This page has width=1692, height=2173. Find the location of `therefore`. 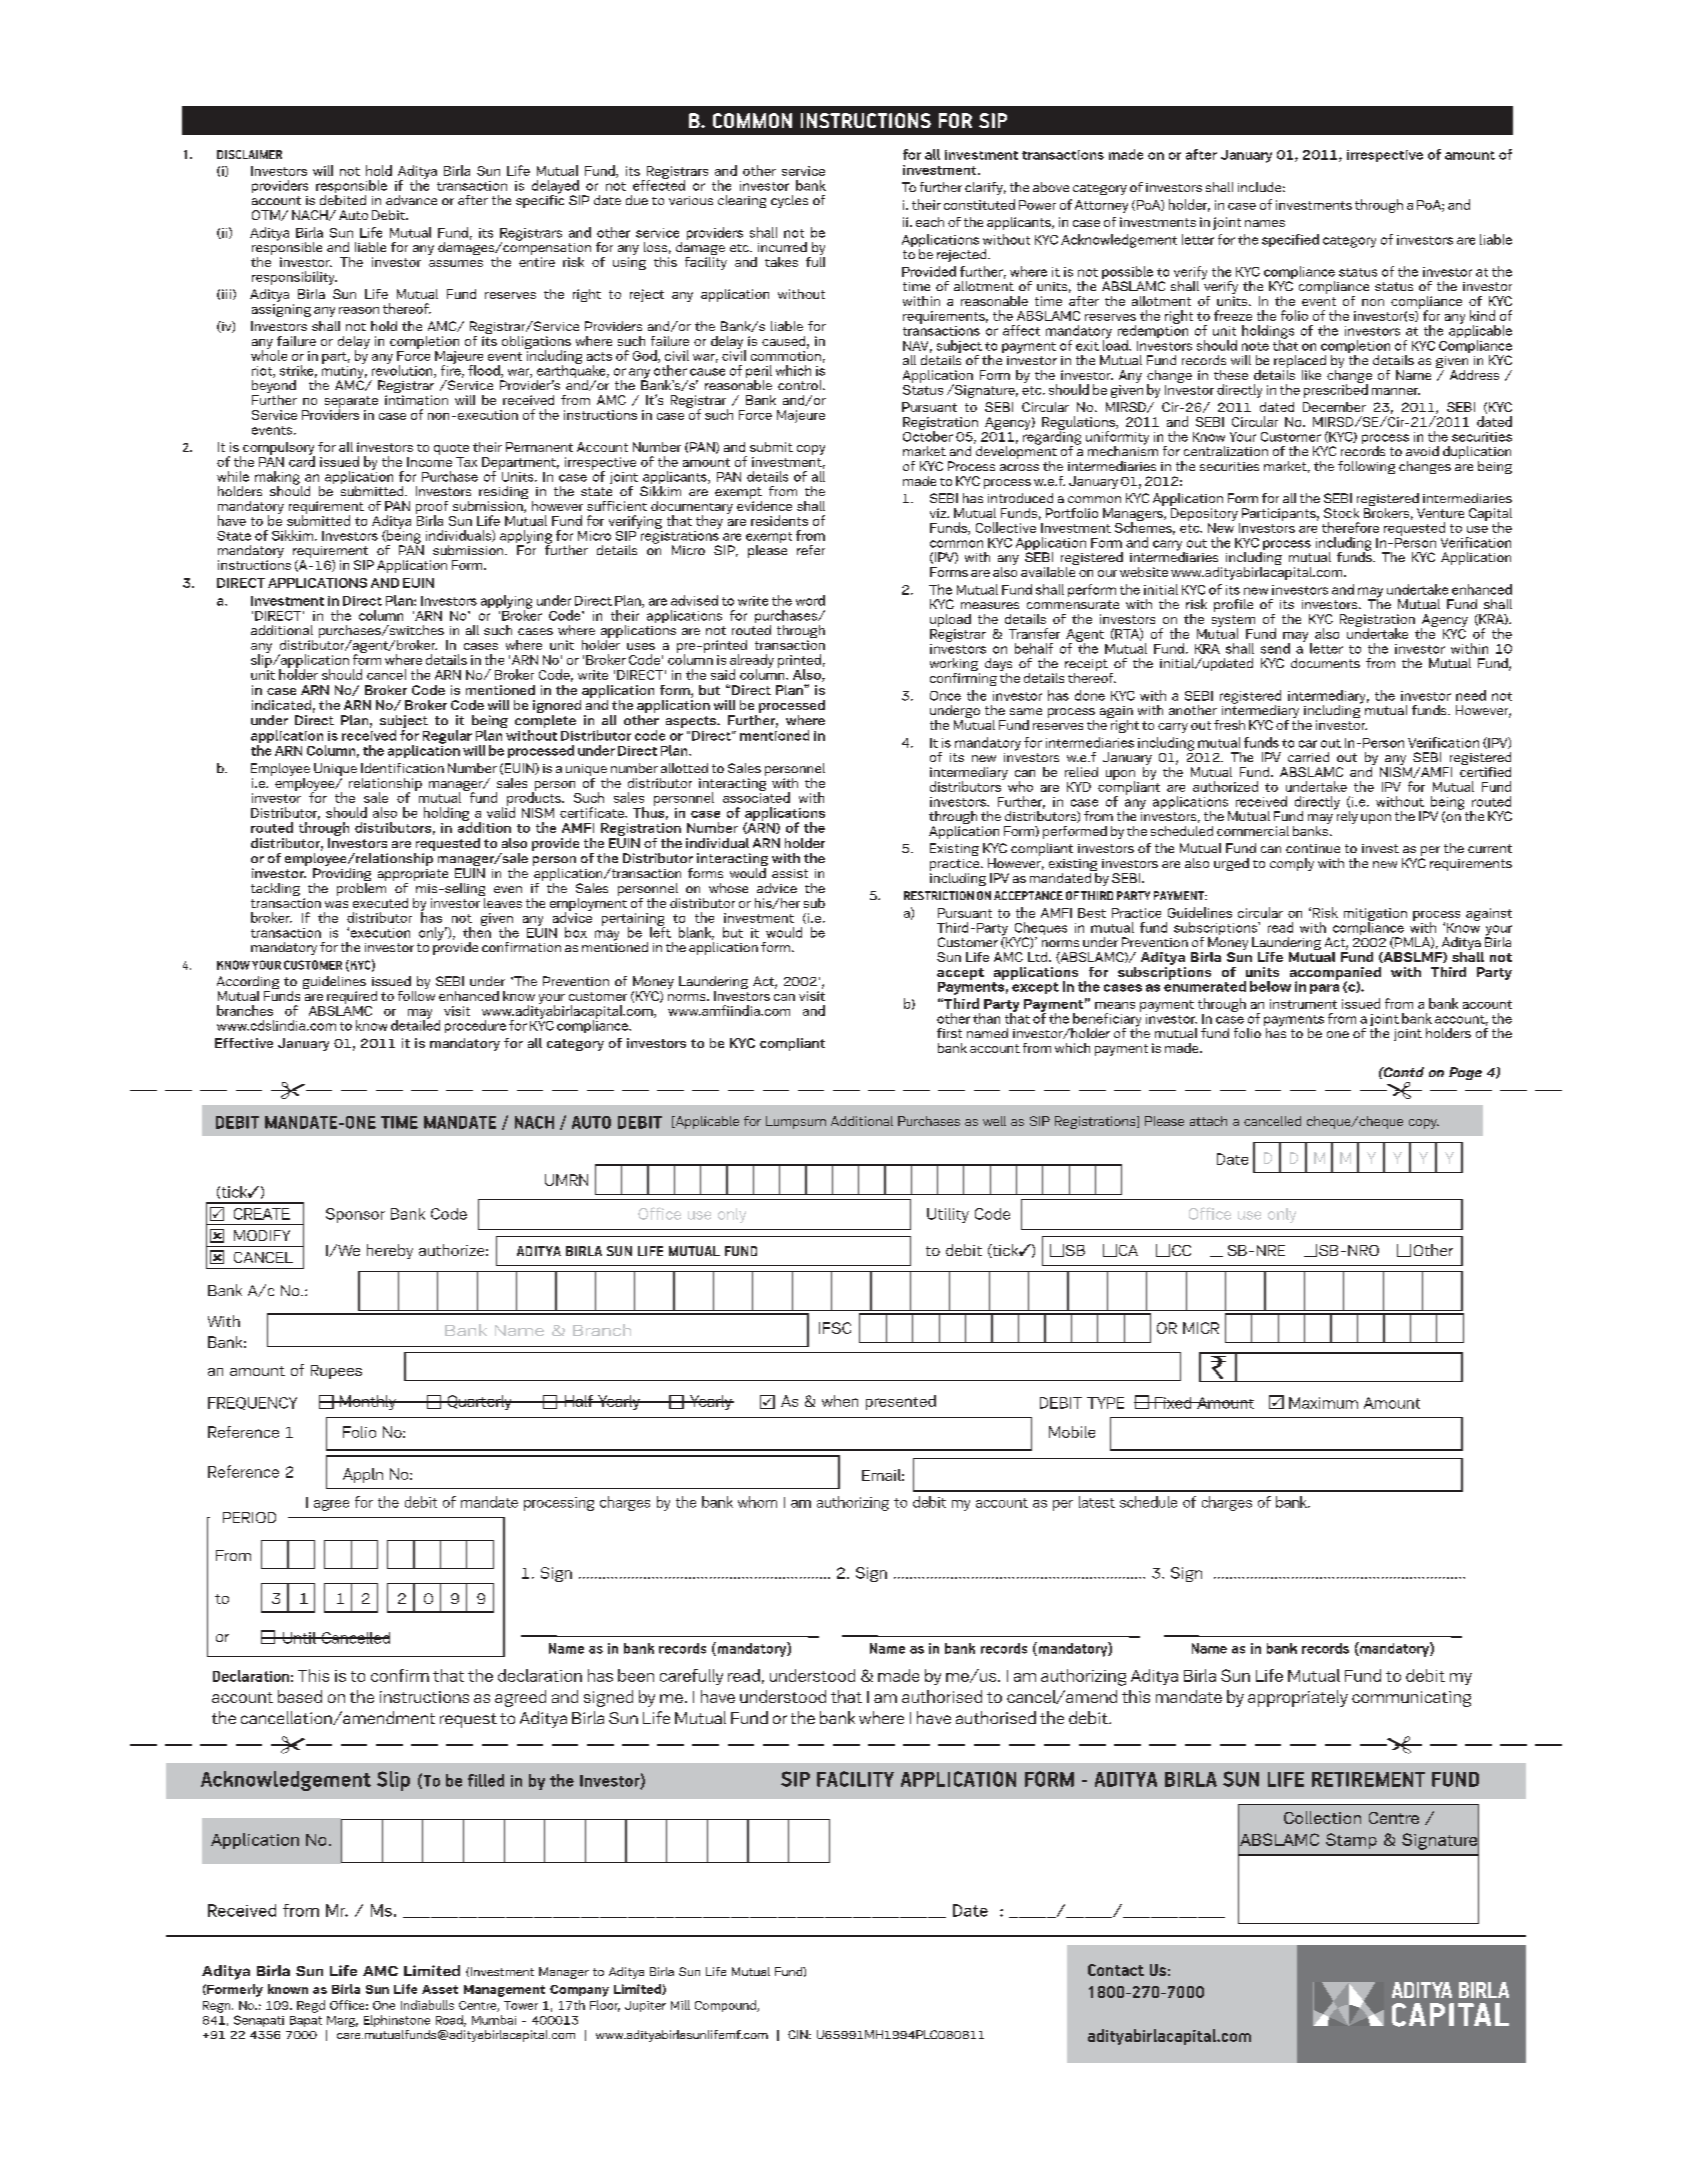

therefore is located at coordinates (1350, 527).
